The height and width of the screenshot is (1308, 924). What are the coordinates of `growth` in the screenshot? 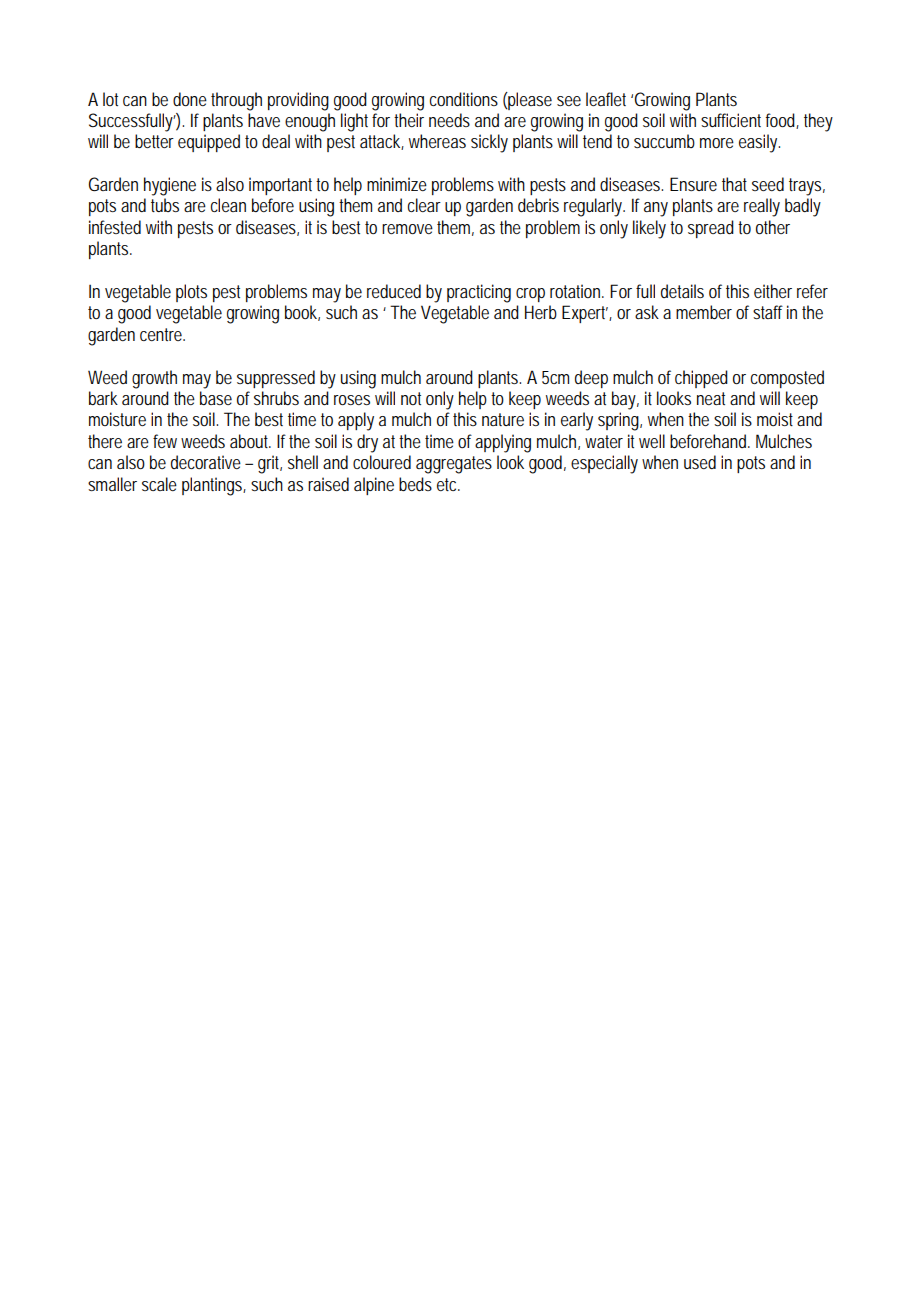 It's located at (154, 379).
